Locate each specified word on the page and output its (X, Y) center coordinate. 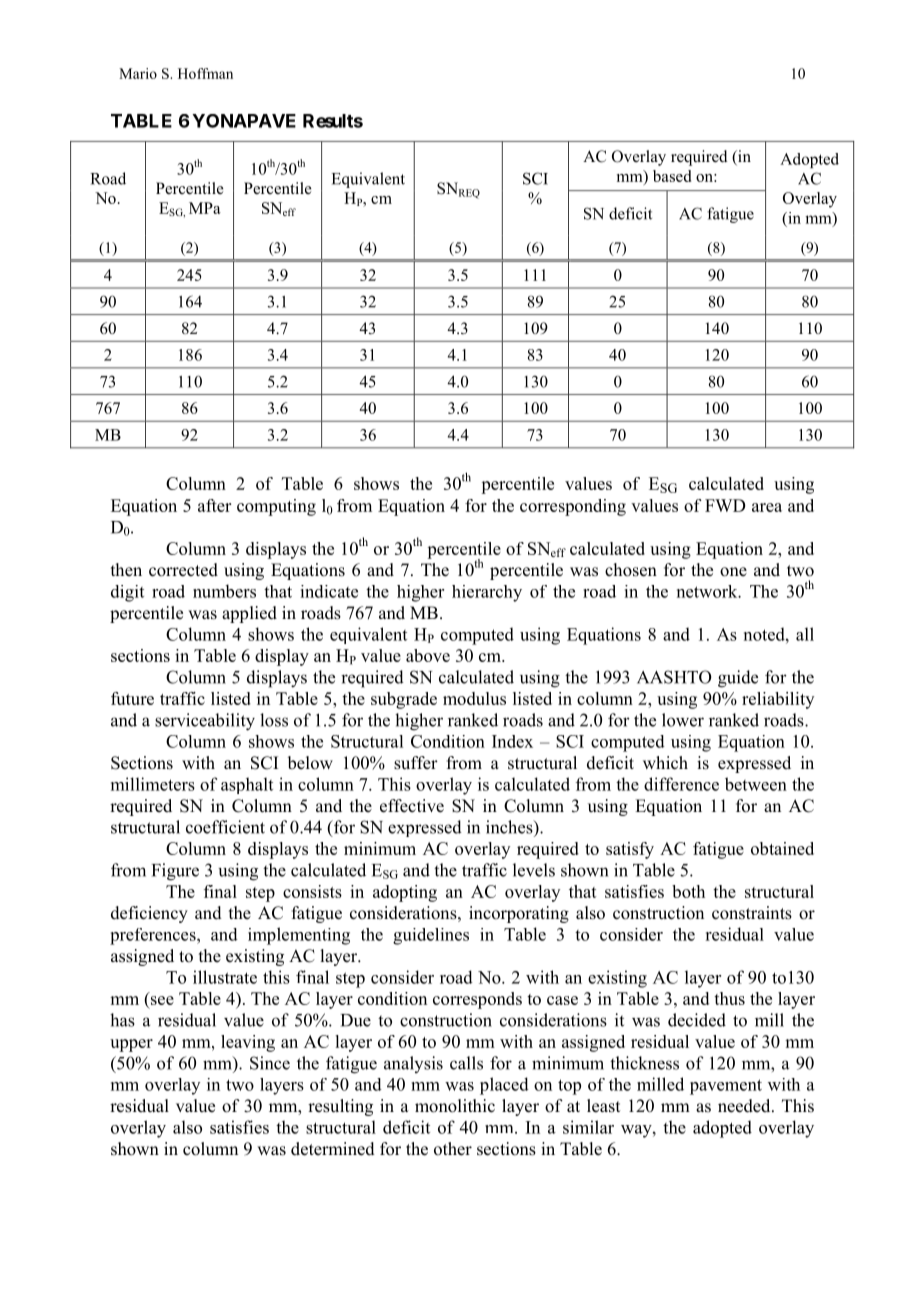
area (767, 507)
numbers (224, 591)
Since (270, 1063)
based (672, 176)
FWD (725, 505)
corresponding (573, 507)
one (733, 572)
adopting (405, 893)
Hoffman (205, 73)
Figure (175, 872)
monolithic (455, 1106)
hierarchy (487, 593)
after (214, 505)
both (688, 891)
